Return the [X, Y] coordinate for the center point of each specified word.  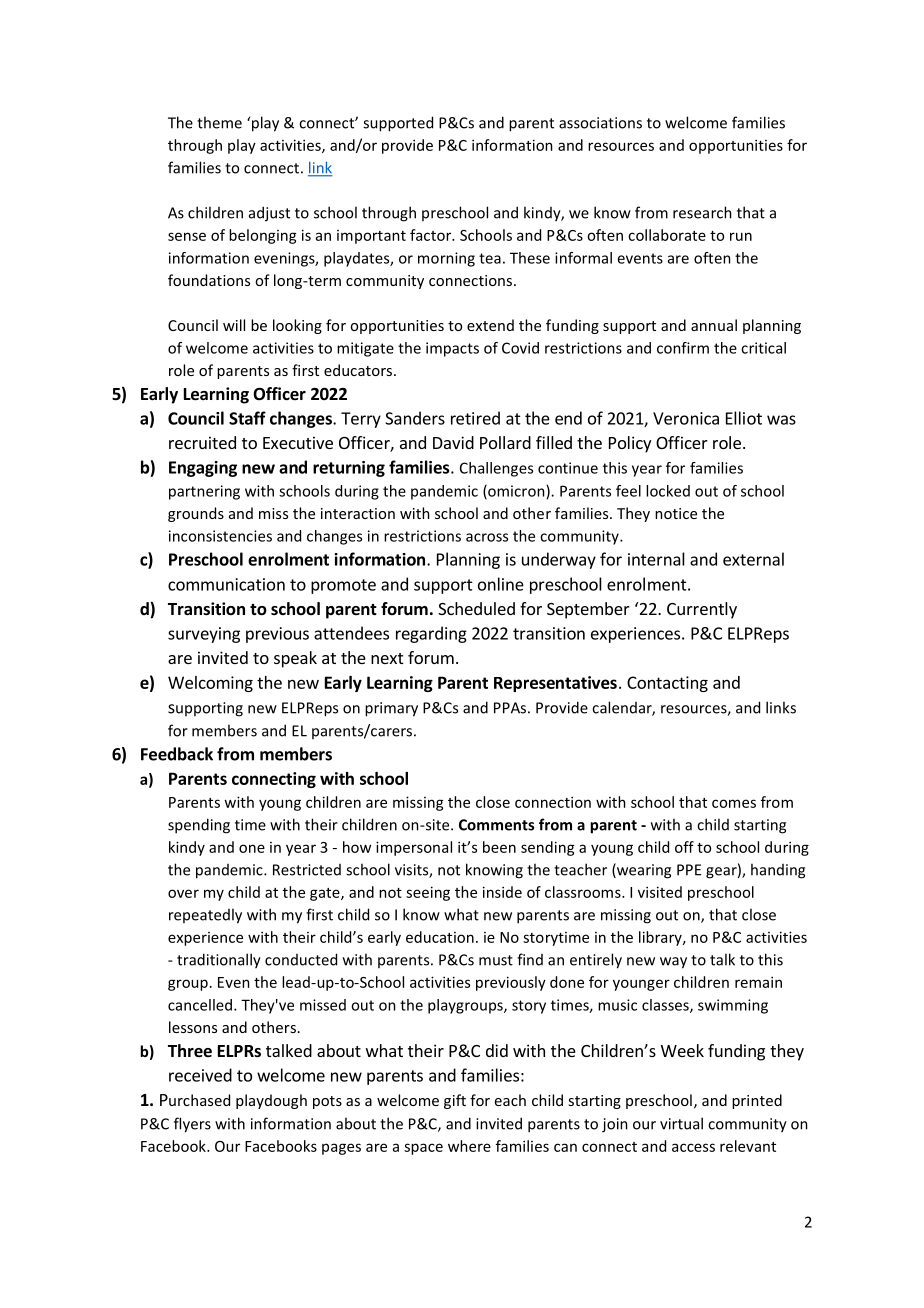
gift [455, 1101]
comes [734, 803]
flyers [192, 1125]
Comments [496, 825]
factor [432, 235]
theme [219, 122]
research [702, 212]
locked [668, 491]
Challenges [496, 469]
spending [199, 826]
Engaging [203, 469]
